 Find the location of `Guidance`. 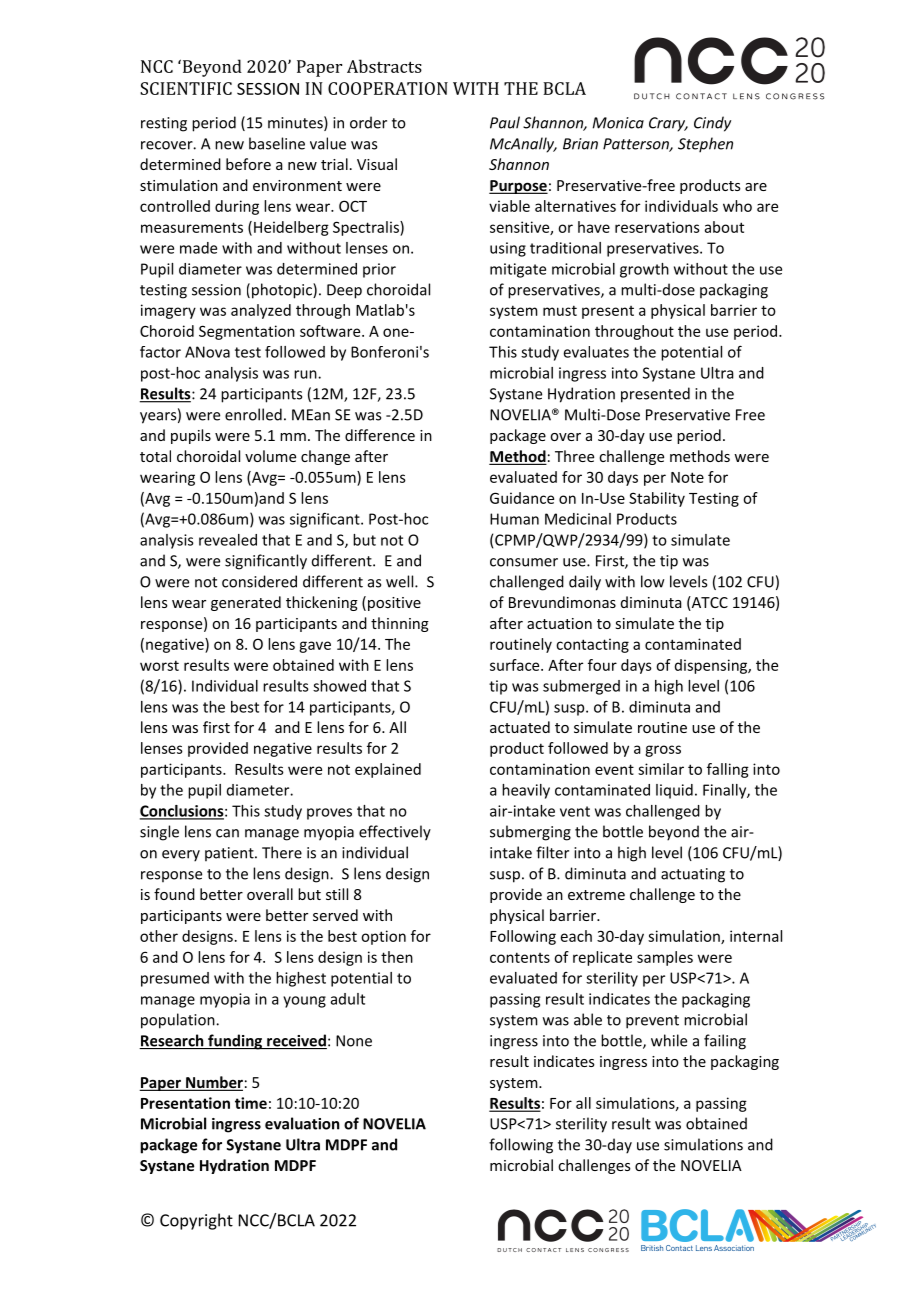

Guidance is located at coordinates (522, 498).
